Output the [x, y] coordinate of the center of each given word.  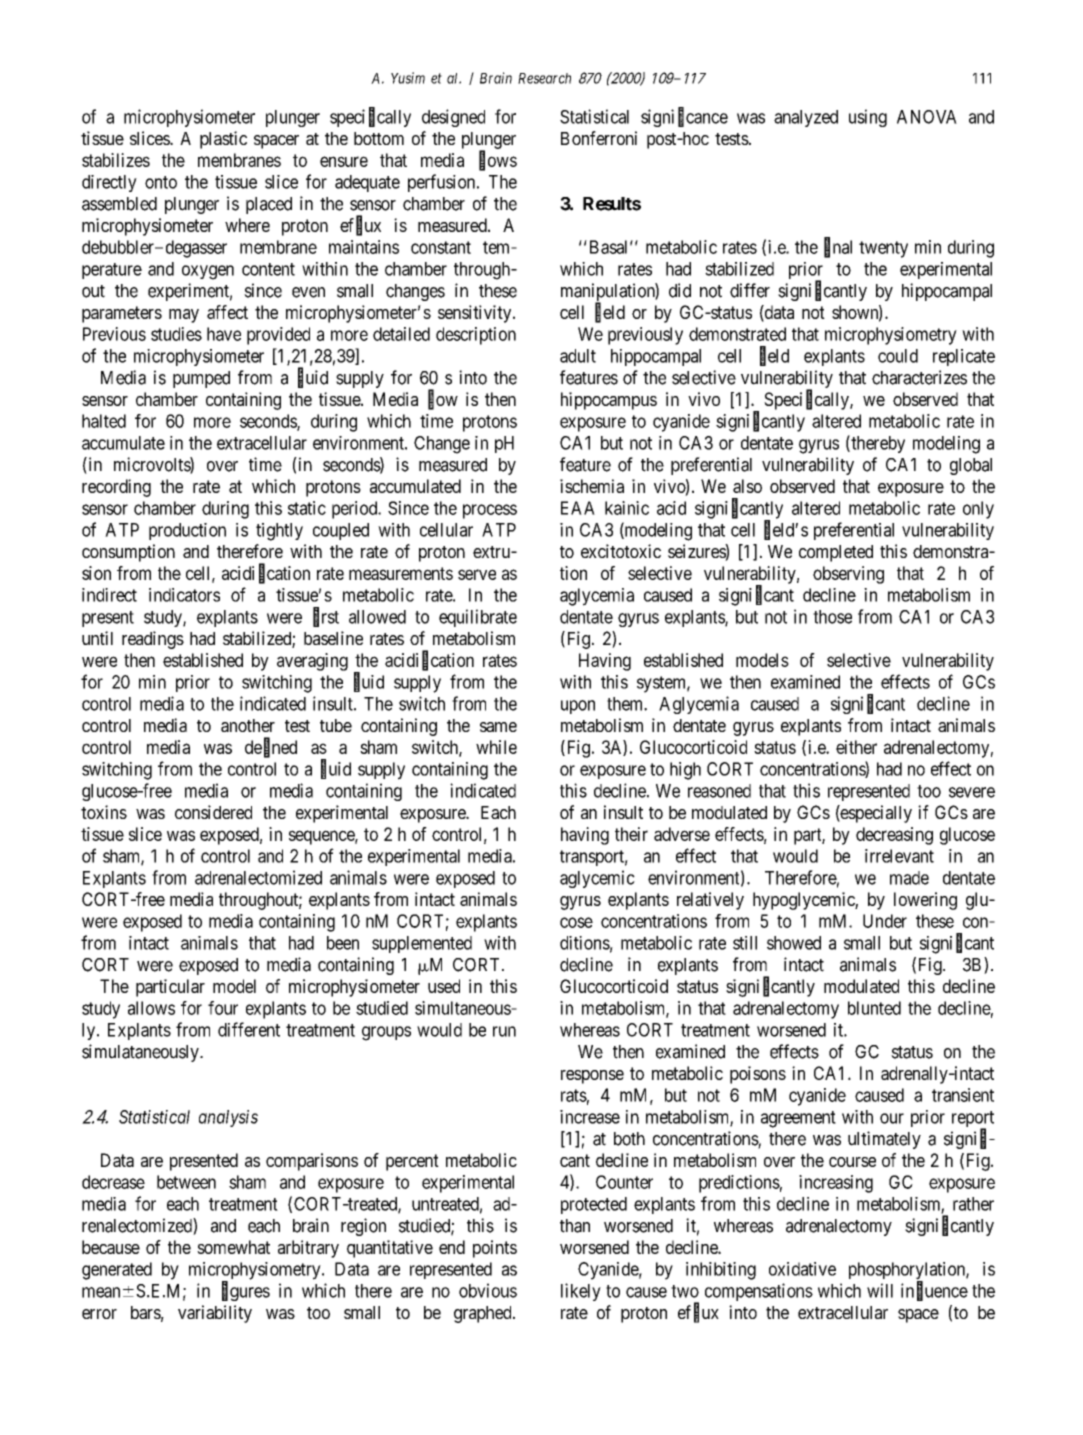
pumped [201, 379]
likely [581, 1292]
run [504, 1031]
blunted [874, 1008]
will [880, 1290]
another [248, 725]
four [223, 1008]
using [868, 118]
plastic [223, 140]
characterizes [919, 377]
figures [246, 1291]
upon [578, 707]
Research [544, 78]
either [856, 747]
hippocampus [609, 401]
